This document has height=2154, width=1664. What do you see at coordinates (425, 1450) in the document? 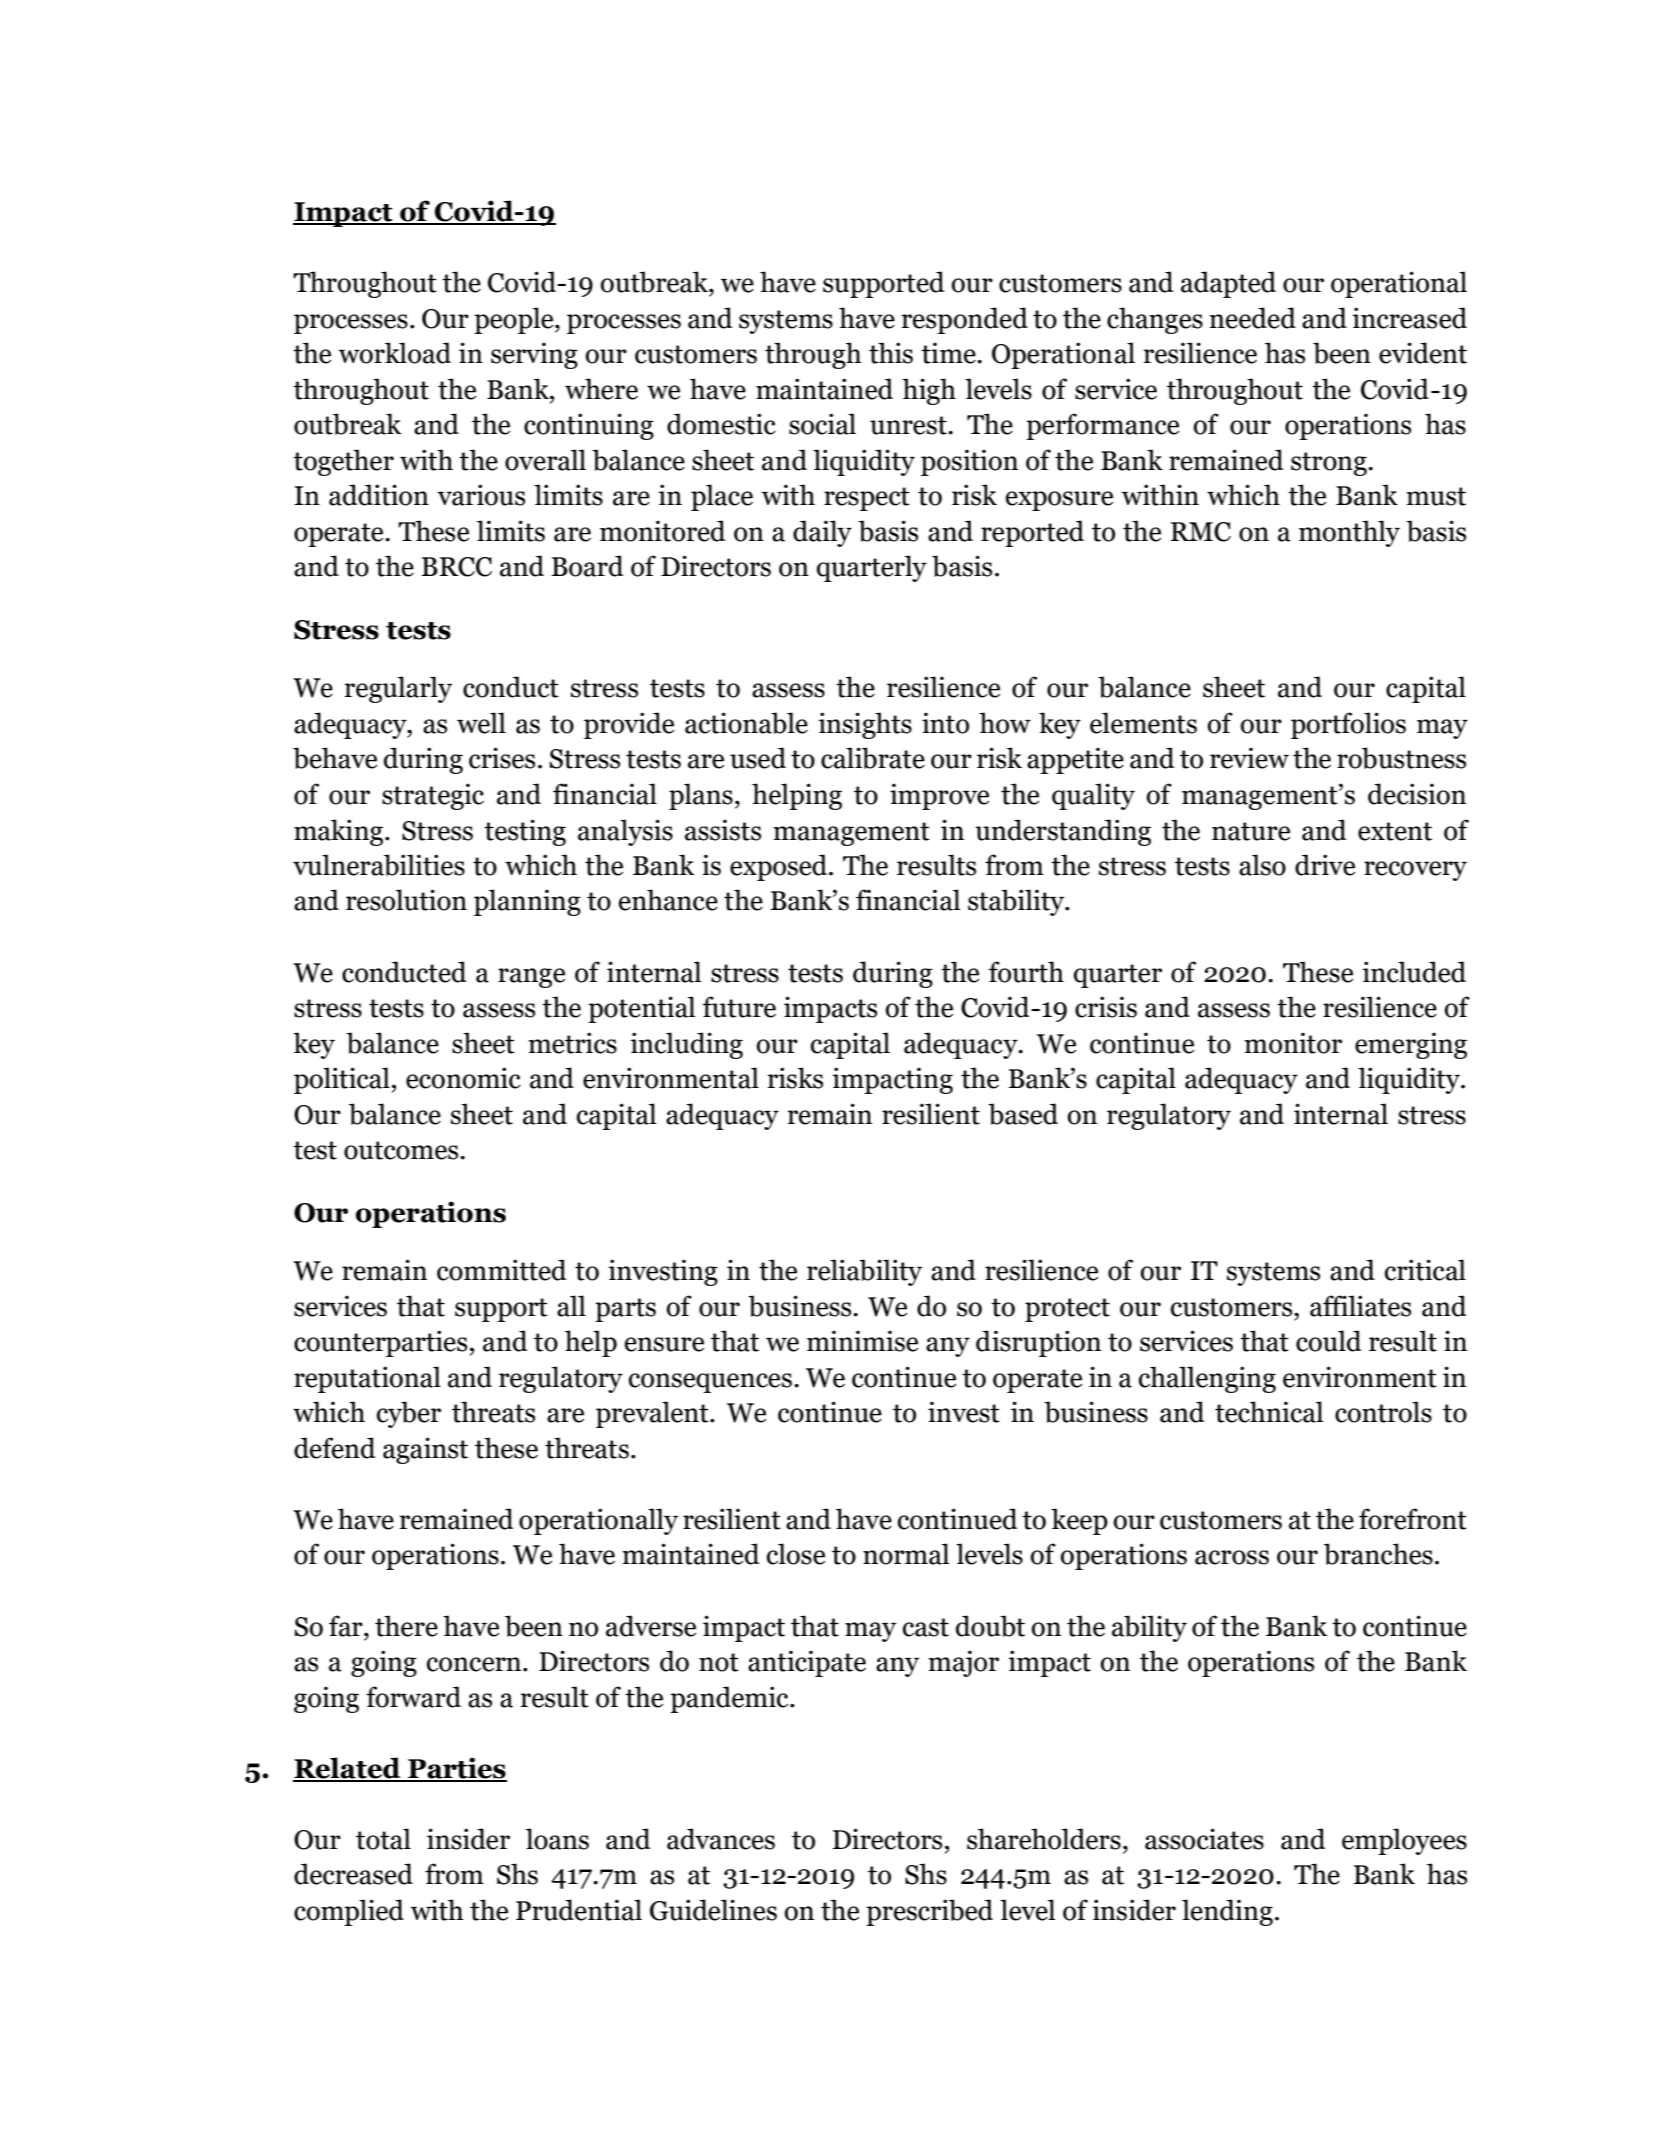
I see `against` at bounding box center [425, 1450].
